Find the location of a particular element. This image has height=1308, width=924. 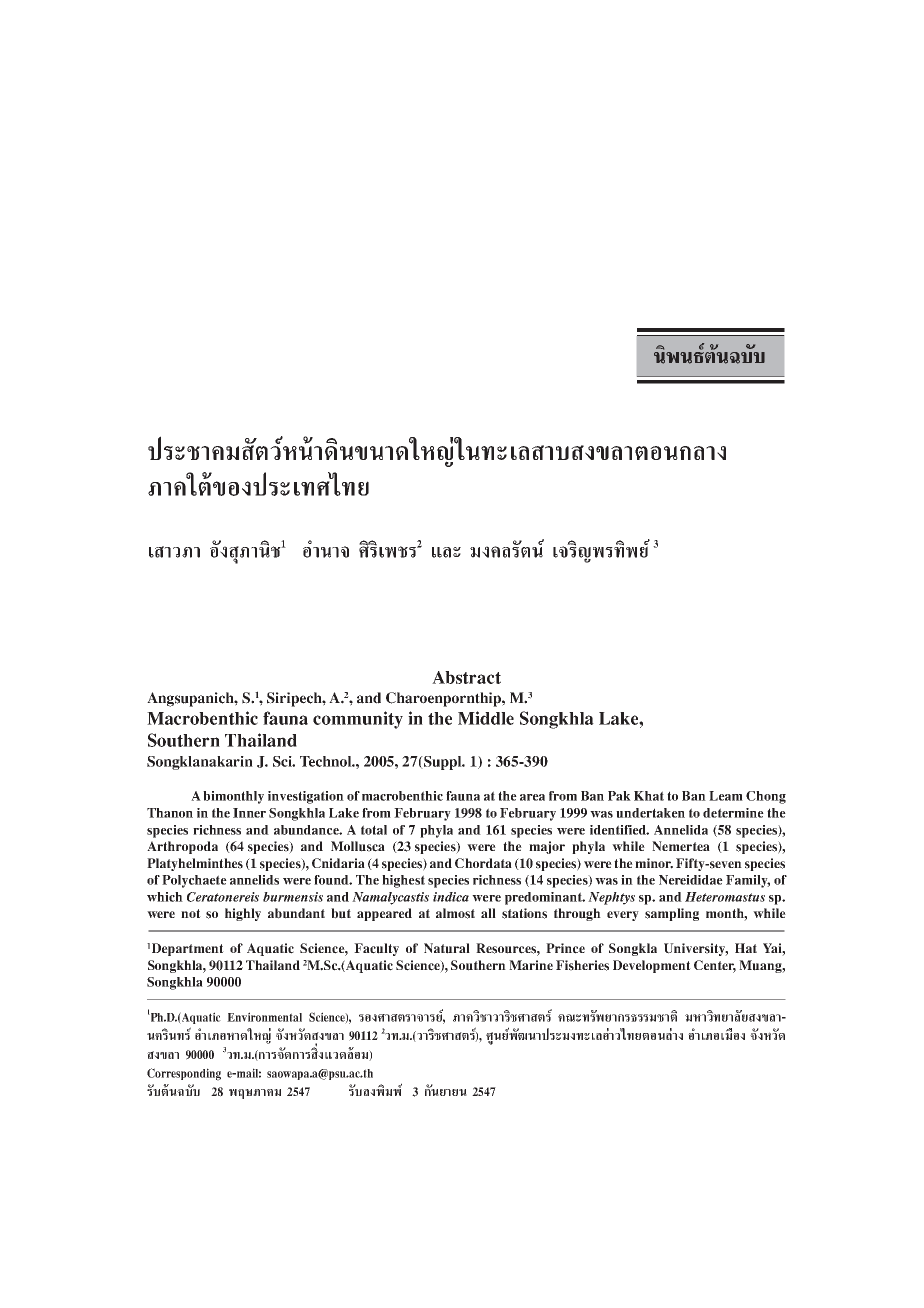

Abstract is located at coordinates (466, 677).
